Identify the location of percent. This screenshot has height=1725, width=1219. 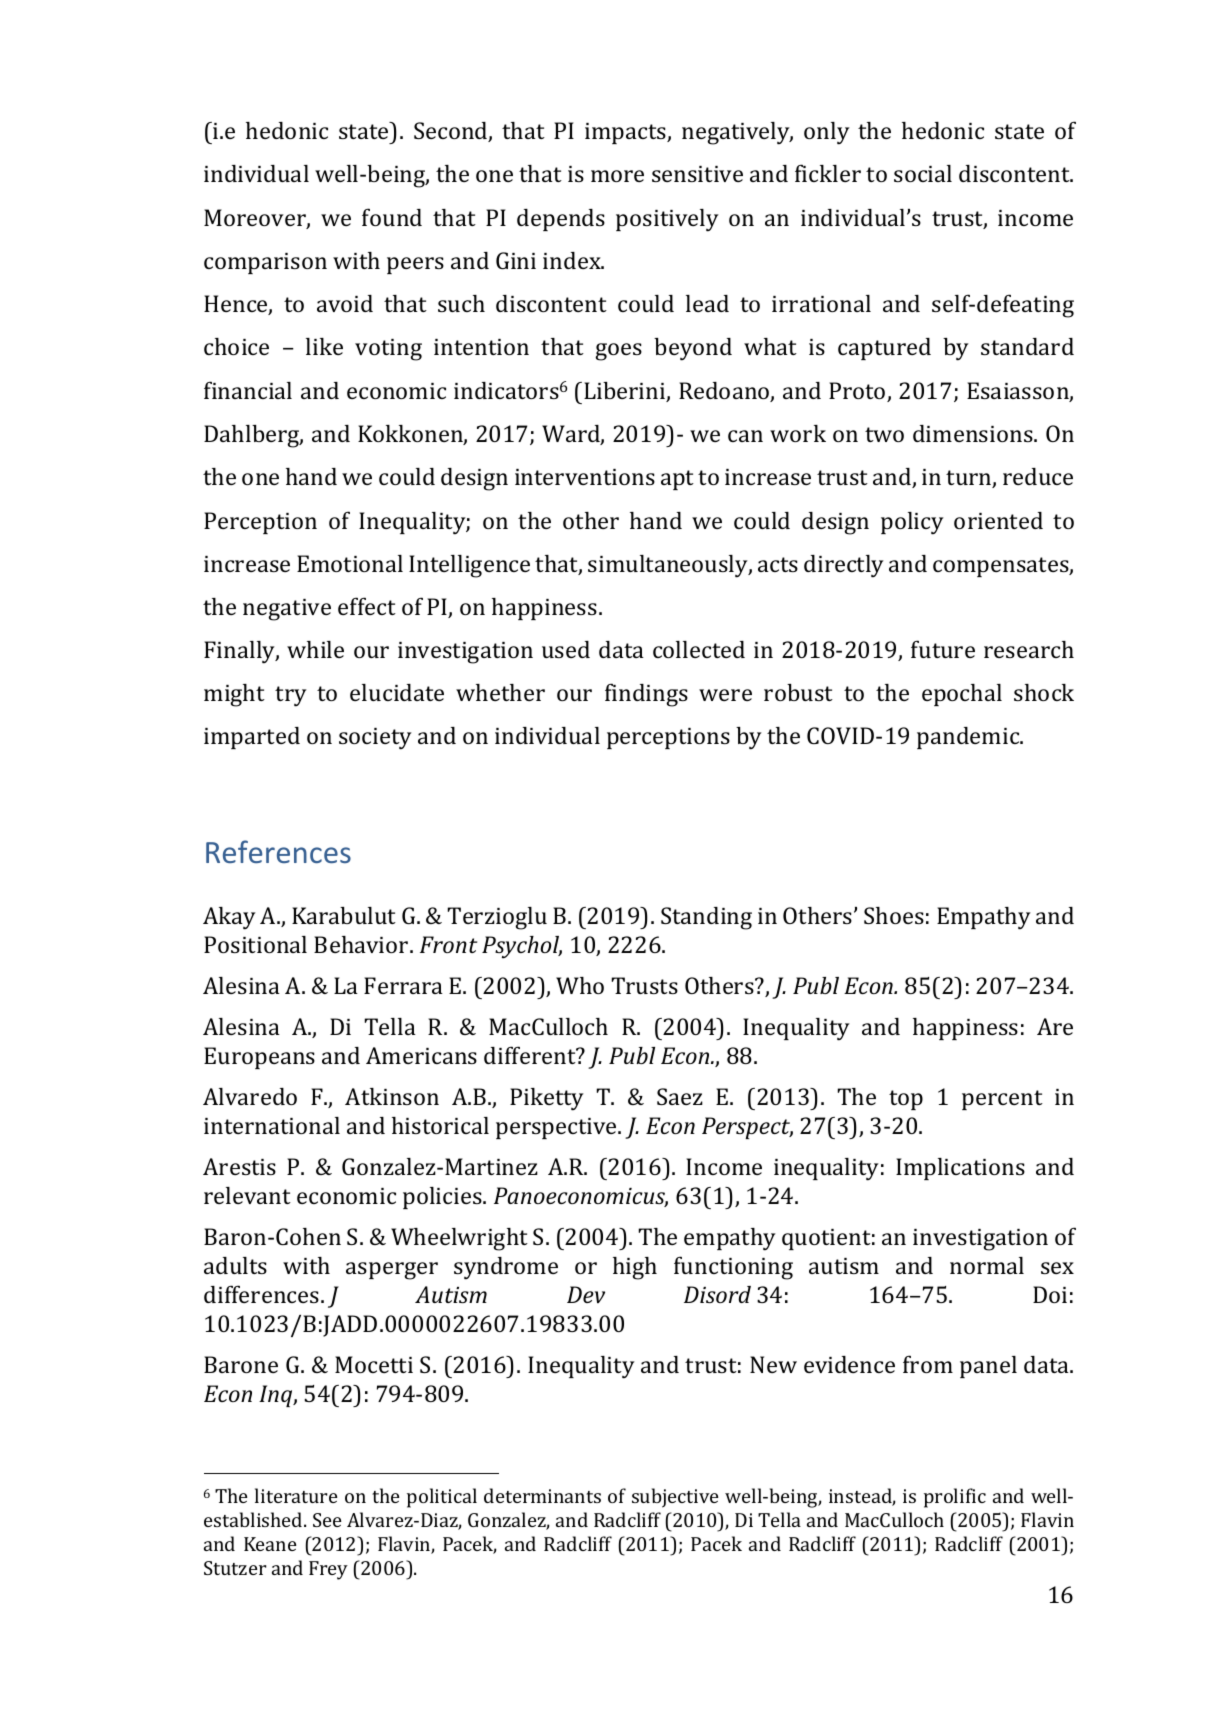
(1002, 1100).
